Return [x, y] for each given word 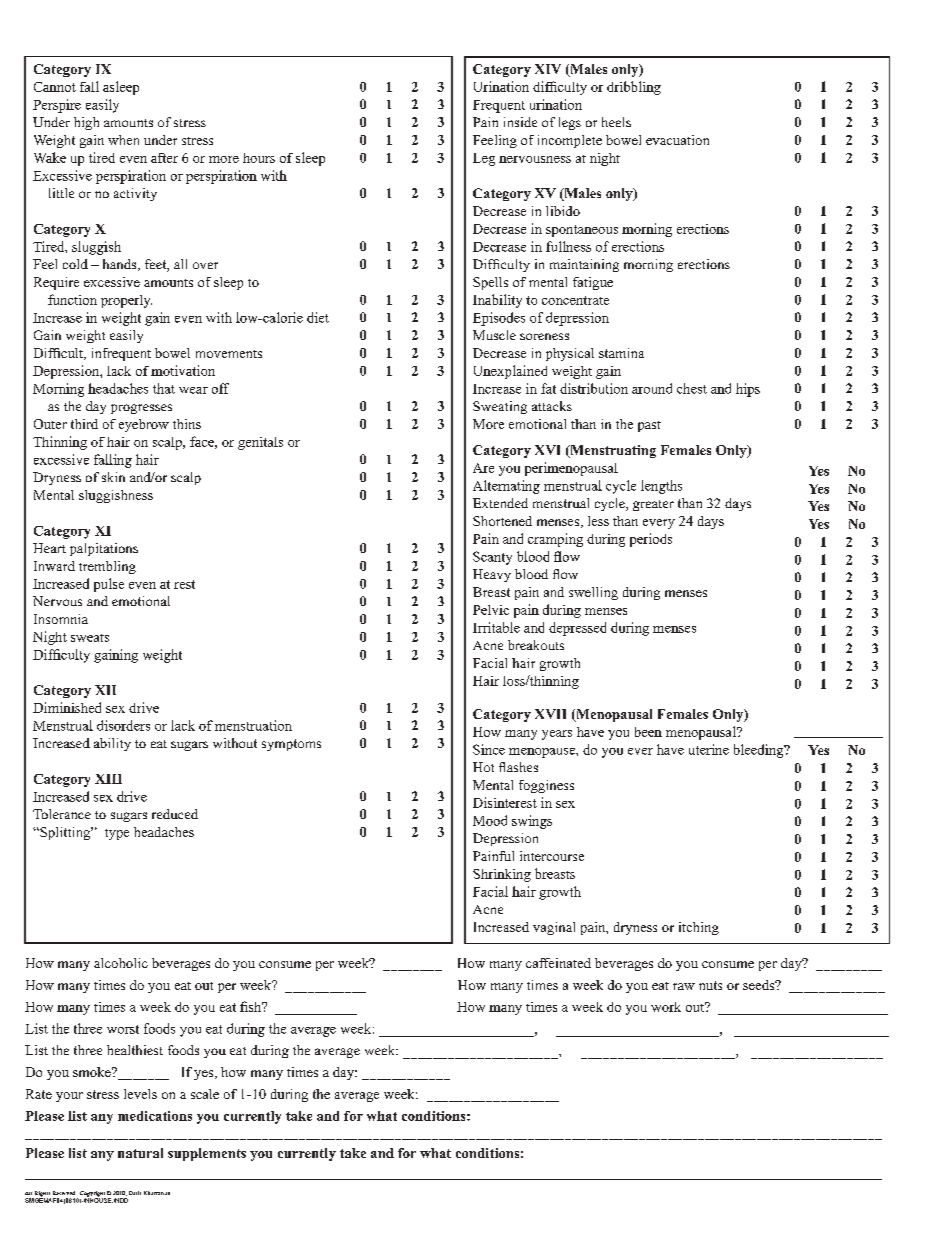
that [164, 388]
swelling [593, 593]
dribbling [634, 88]
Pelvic [491, 610]
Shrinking [502, 875]
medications [155, 1116]
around [652, 388]
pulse [109, 585]
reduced [175, 814]
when [123, 140]
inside [520, 122]
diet [318, 317]
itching [699, 928]
